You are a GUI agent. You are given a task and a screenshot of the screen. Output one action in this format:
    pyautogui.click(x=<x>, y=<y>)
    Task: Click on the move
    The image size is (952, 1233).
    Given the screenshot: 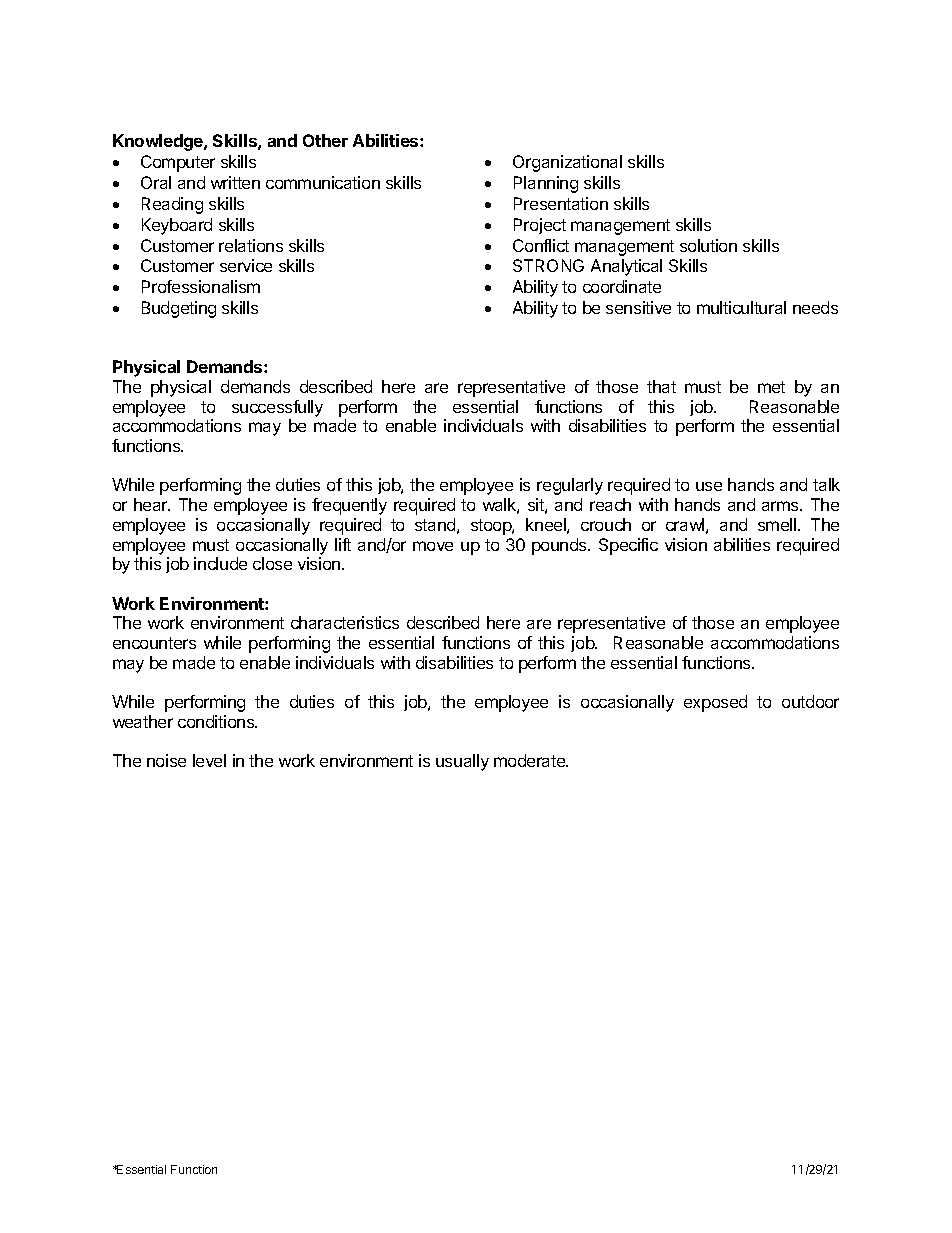 What is the action you would take?
    pyautogui.click(x=433, y=546)
